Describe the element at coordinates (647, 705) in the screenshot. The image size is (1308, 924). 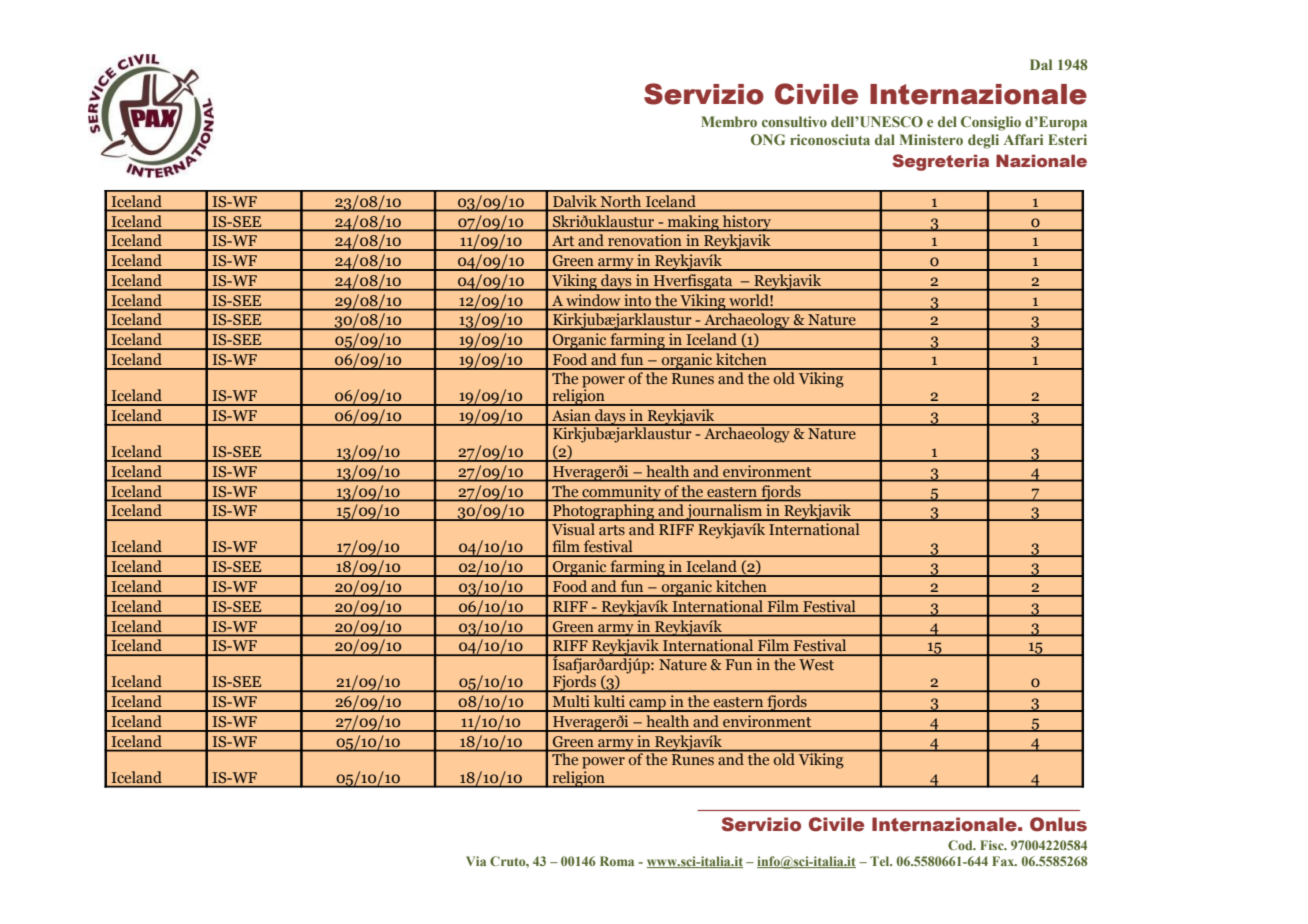
I see `camp` at that location.
